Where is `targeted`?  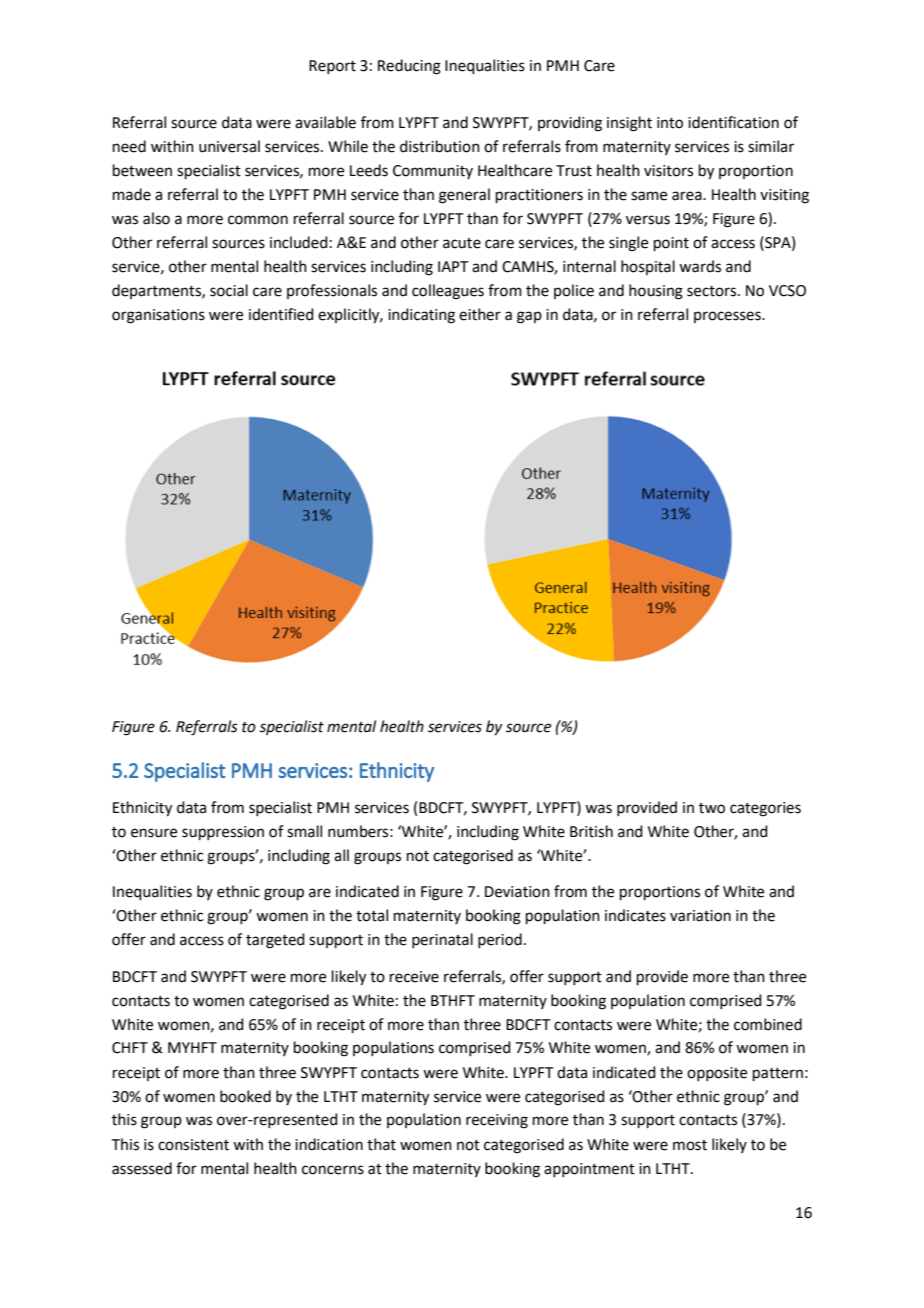 targeted is located at coordinates (275, 941).
